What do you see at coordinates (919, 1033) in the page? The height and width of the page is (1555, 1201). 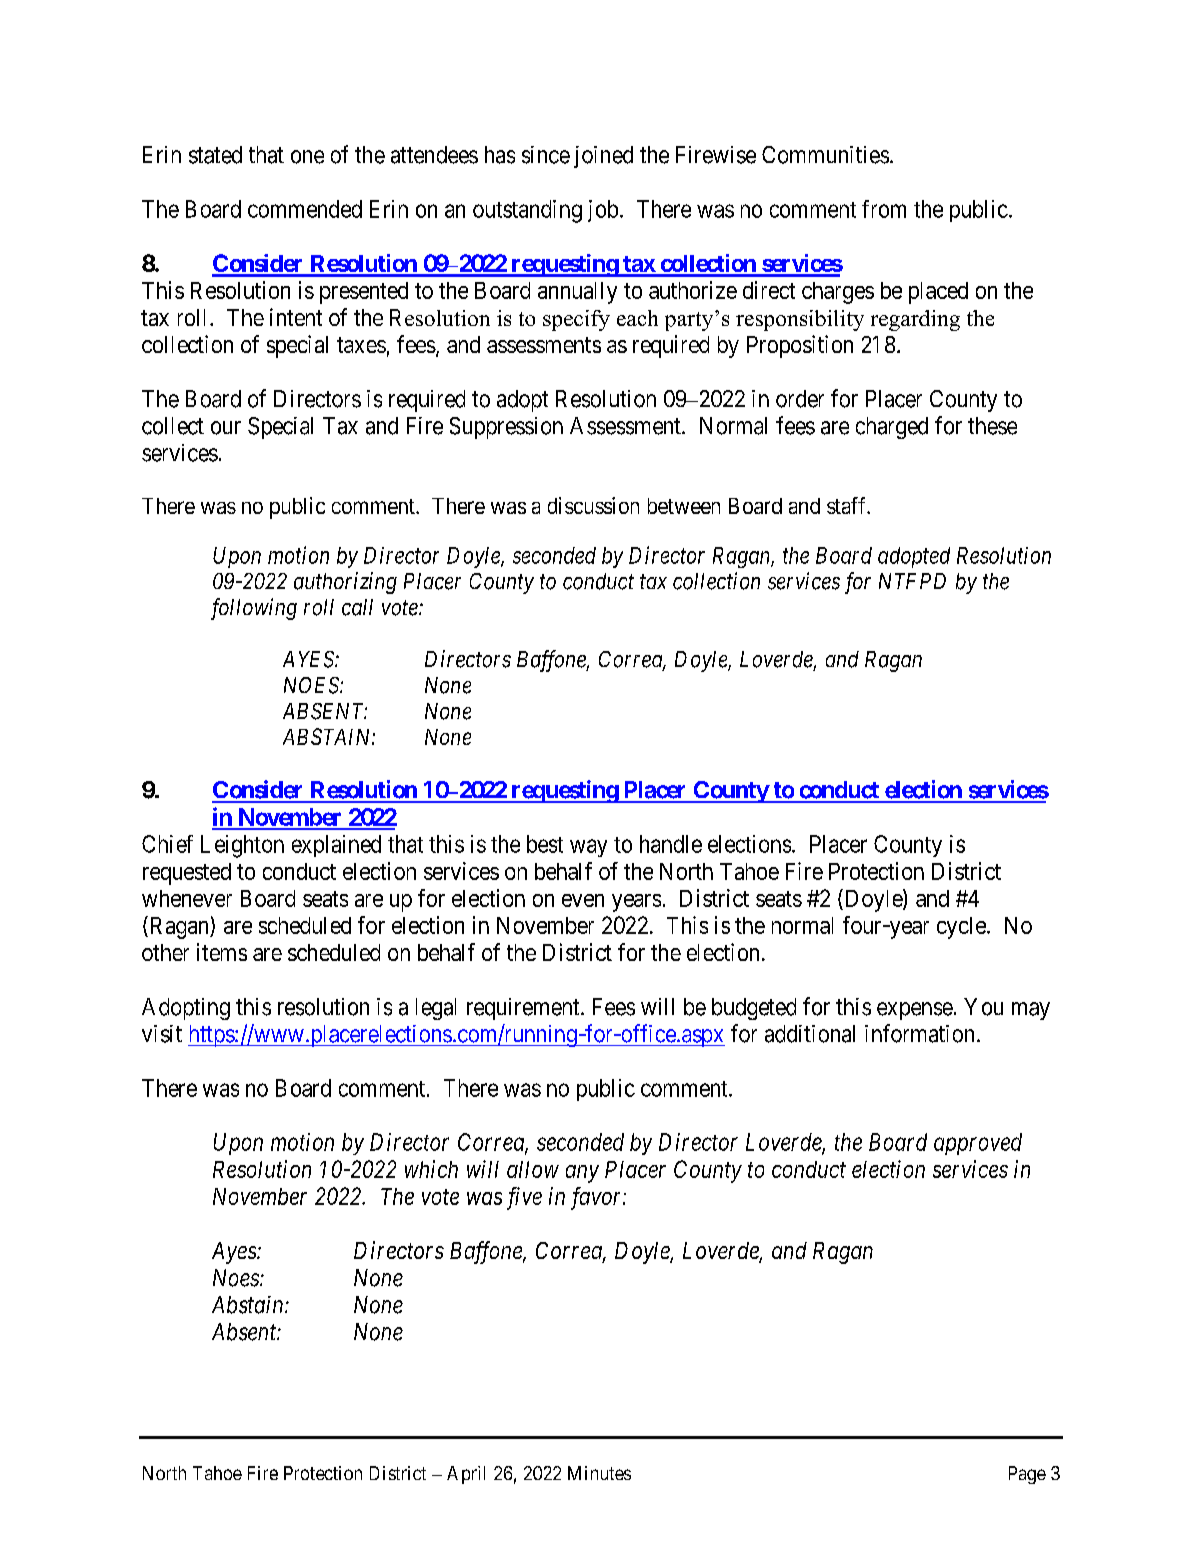 I see `information` at bounding box center [919, 1033].
